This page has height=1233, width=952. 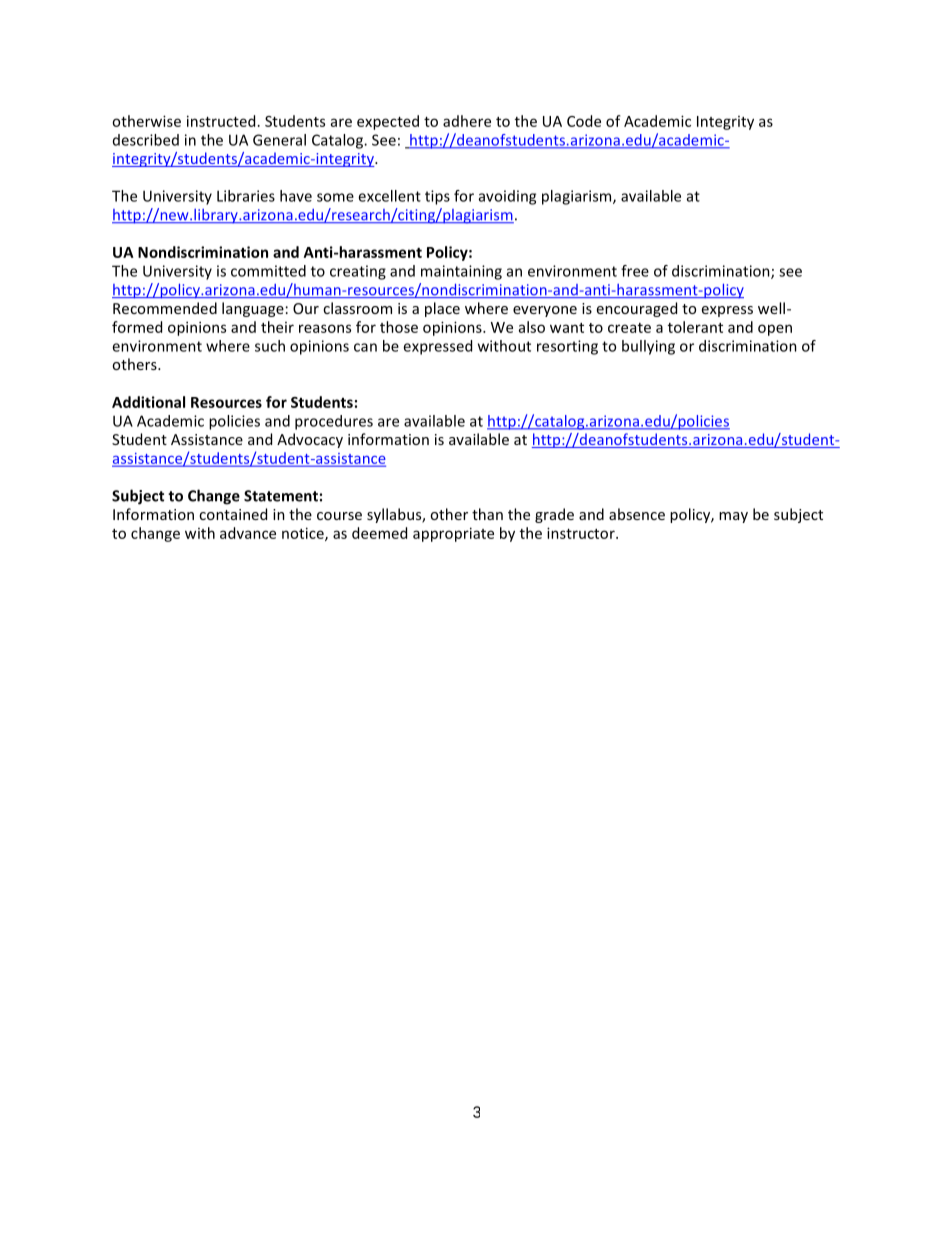 I want to click on bullying, so click(x=648, y=347).
